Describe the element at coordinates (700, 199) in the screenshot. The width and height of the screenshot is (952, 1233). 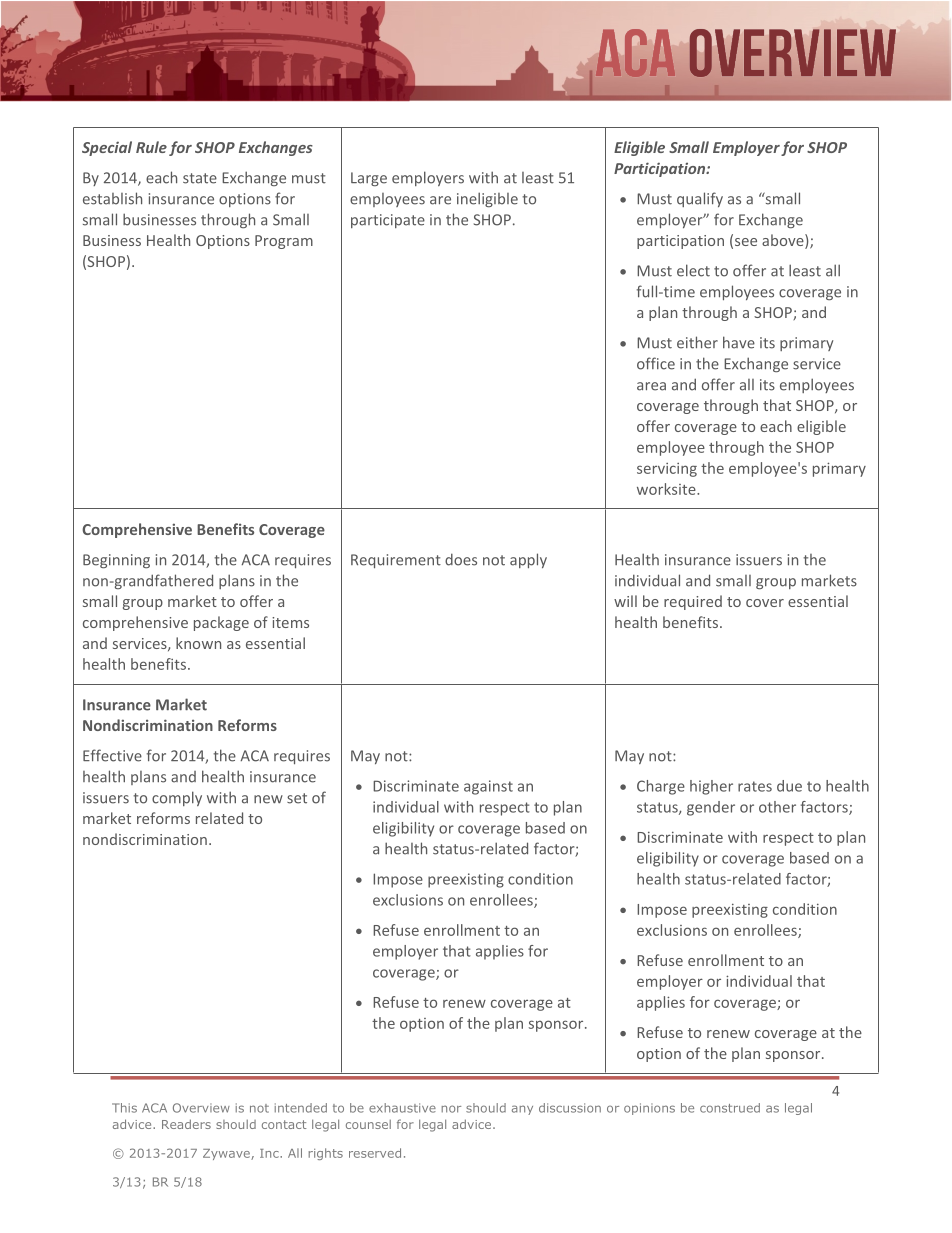
I see `qualify` at that location.
